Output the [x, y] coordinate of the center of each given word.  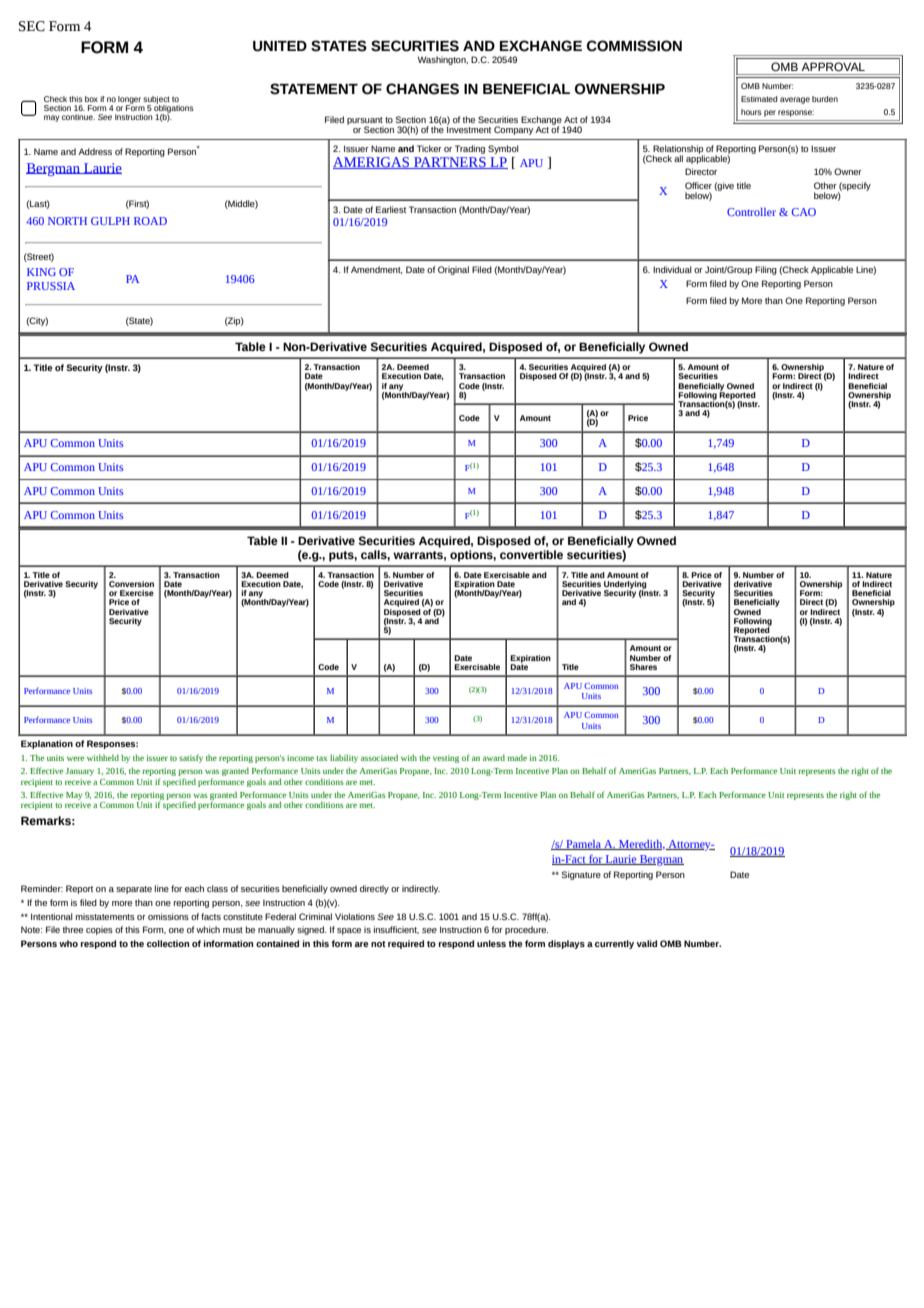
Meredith [641, 845]
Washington [443, 60]
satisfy [191, 758]
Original [453, 270]
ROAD [150, 221]
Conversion [131, 584]
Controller [751, 212]
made [517, 757]
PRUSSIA [51, 286]
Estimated [759, 99]
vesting [446, 759]
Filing [766, 270]
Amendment [376, 270]
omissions [168, 916]
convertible [531, 554]
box [91, 99]
